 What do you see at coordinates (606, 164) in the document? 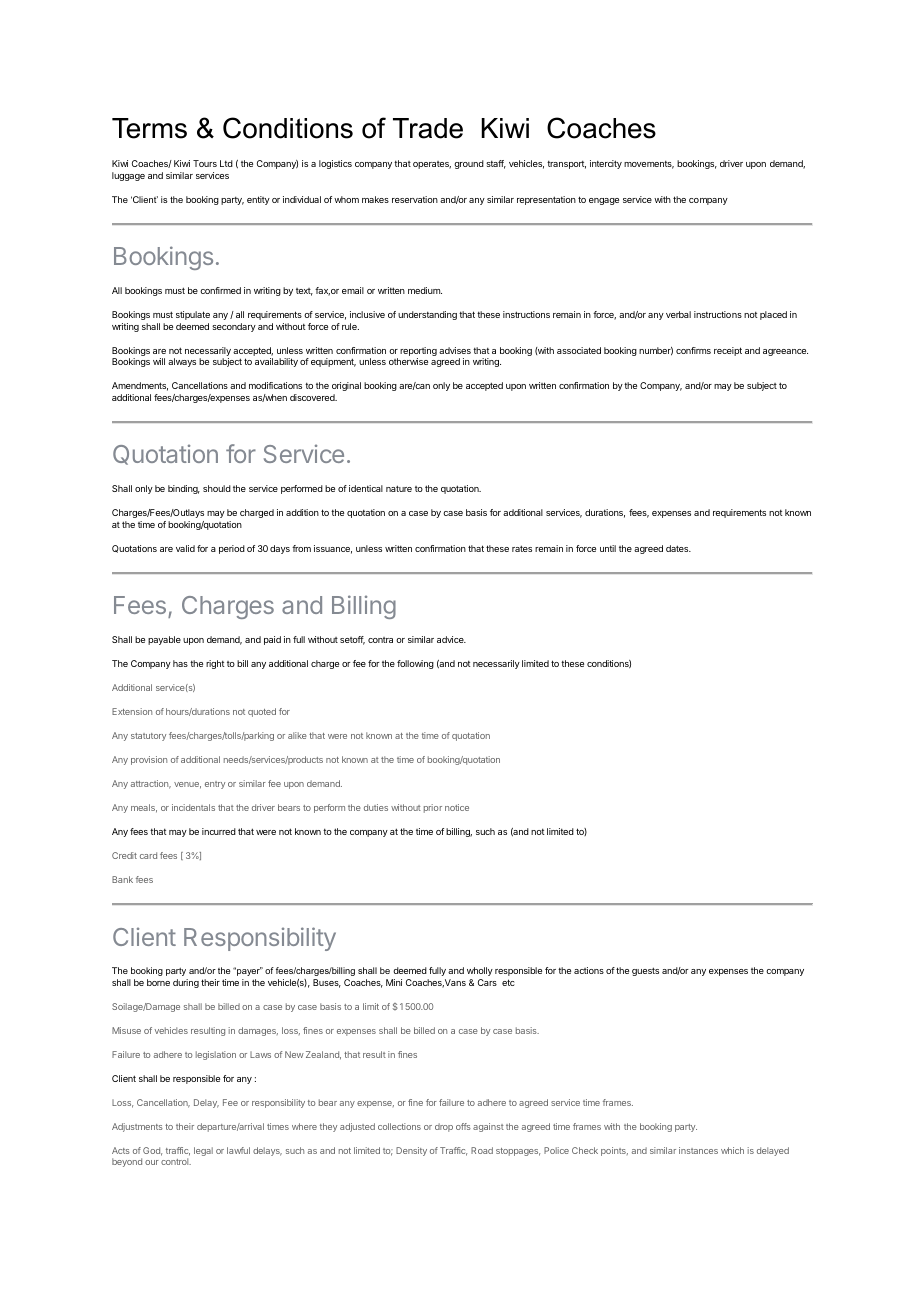
I see `intercity` at bounding box center [606, 164].
